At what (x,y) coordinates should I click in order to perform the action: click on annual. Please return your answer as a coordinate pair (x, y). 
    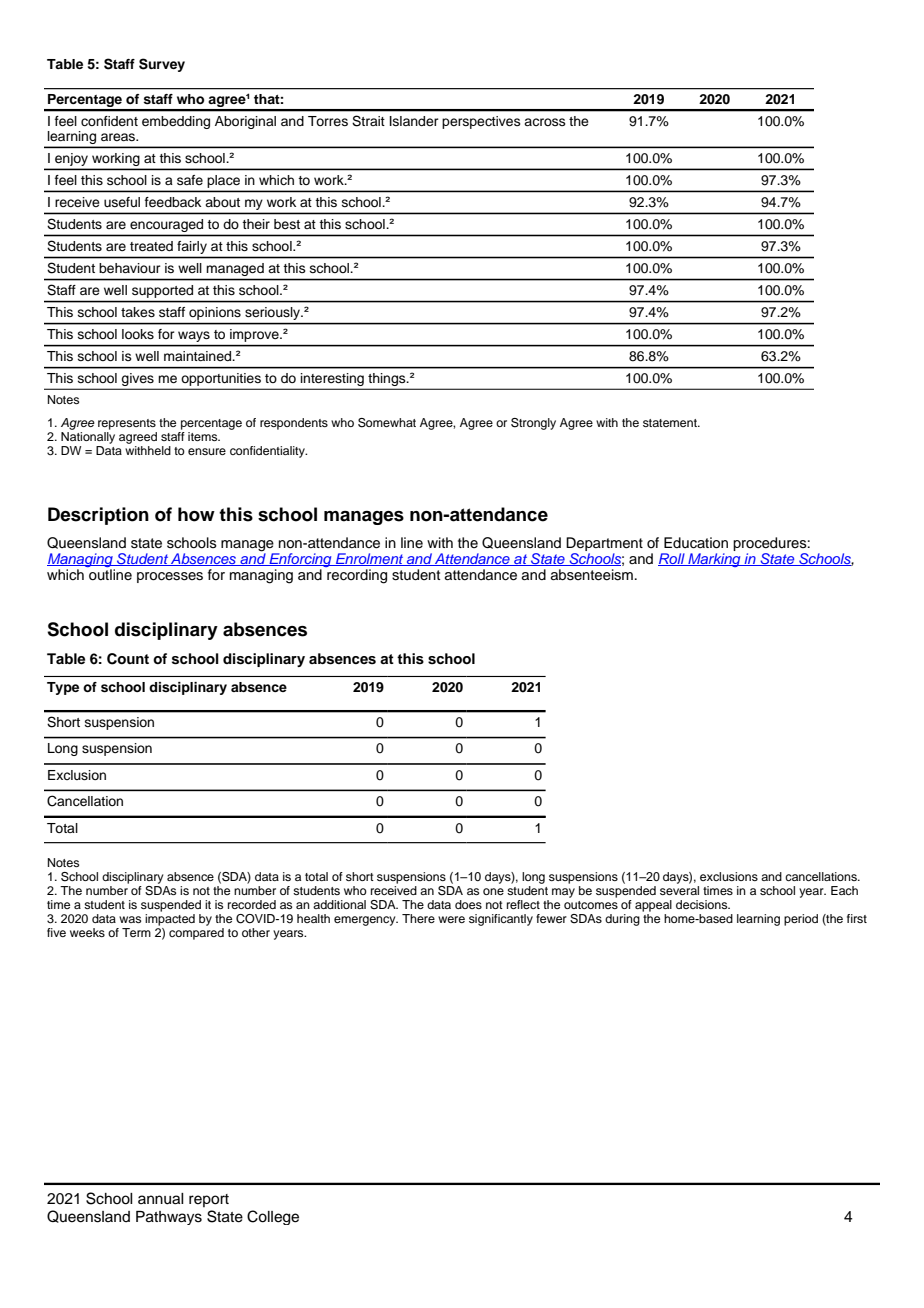
    Looking at the image, I should click on (161, 1199).
